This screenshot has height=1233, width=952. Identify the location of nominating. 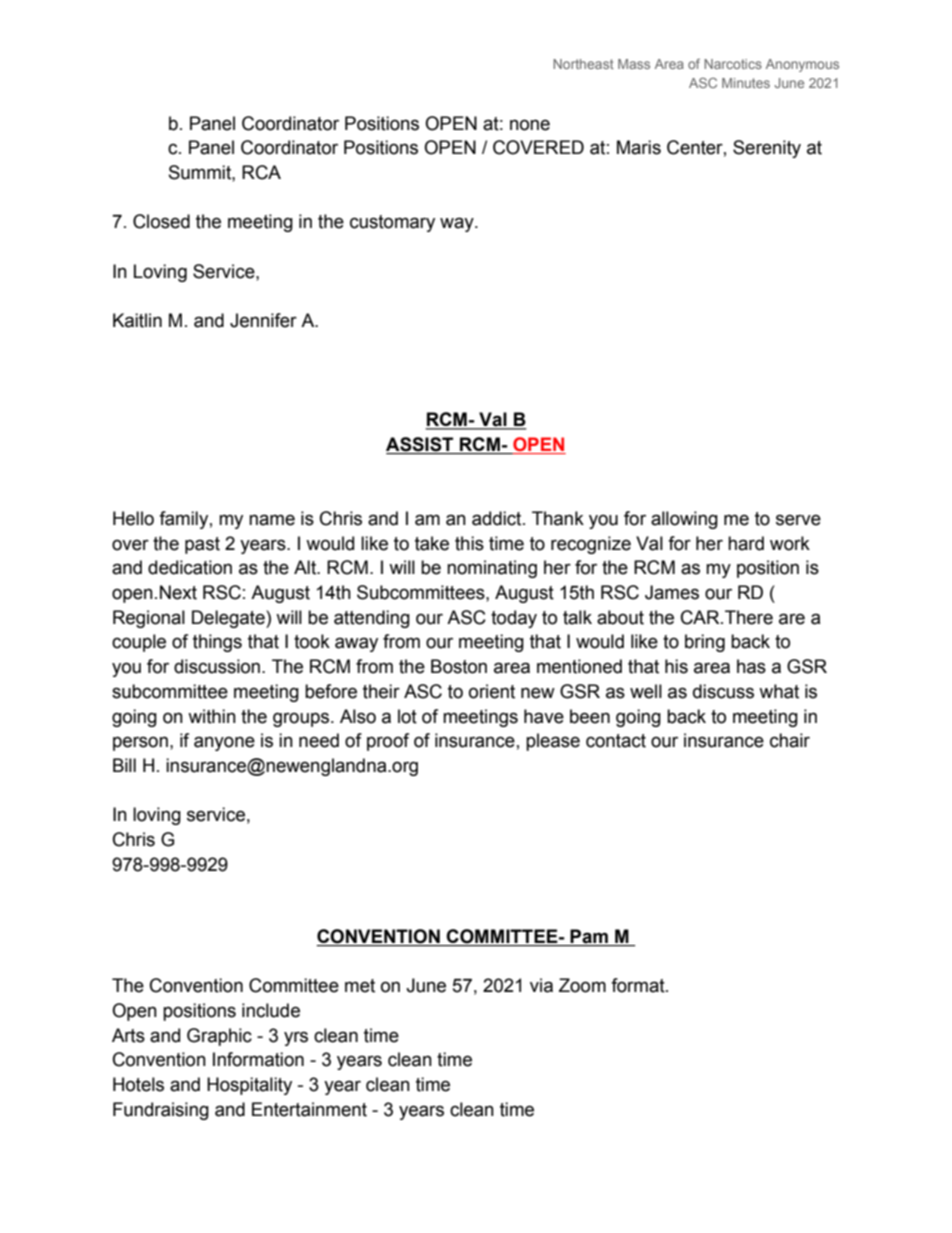
(492, 569).
